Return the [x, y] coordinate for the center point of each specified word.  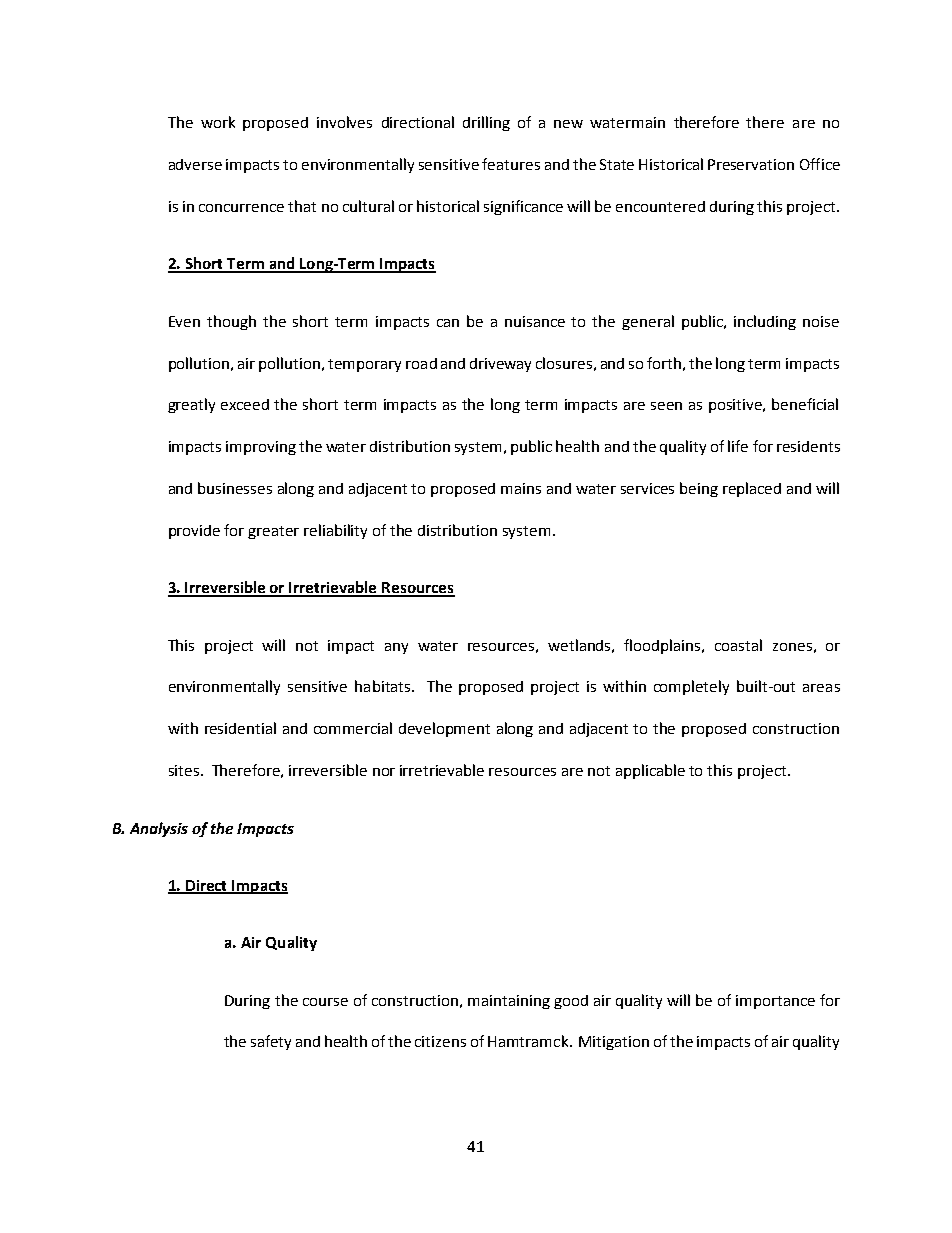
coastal [738, 645]
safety [271, 1042]
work [218, 122]
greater [273, 532]
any [396, 648]
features [511, 164]
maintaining [509, 1002]
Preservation [751, 164]
